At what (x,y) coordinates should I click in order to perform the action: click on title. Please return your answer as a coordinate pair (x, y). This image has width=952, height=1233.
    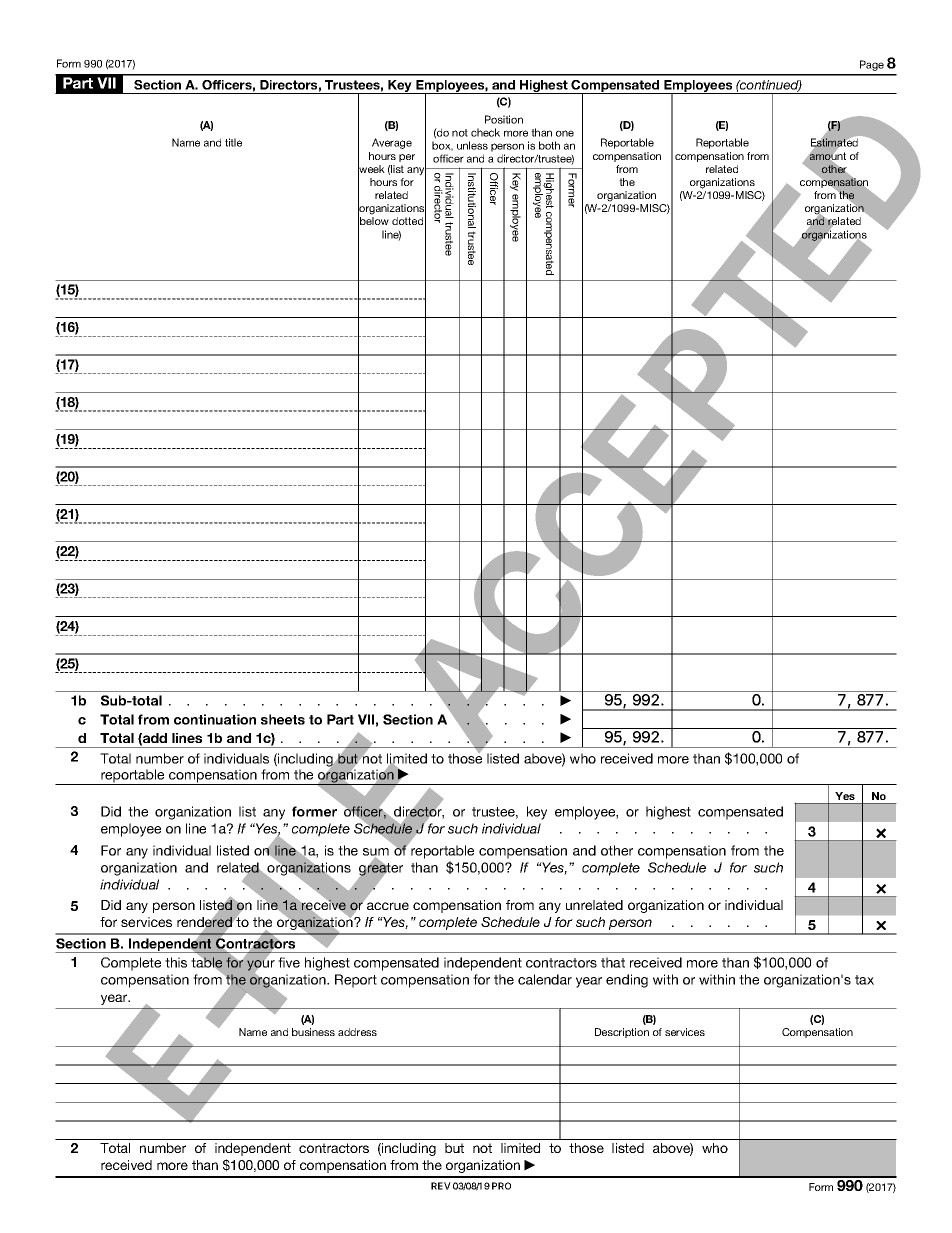
    Looking at the image, I should click on (233, 142).
